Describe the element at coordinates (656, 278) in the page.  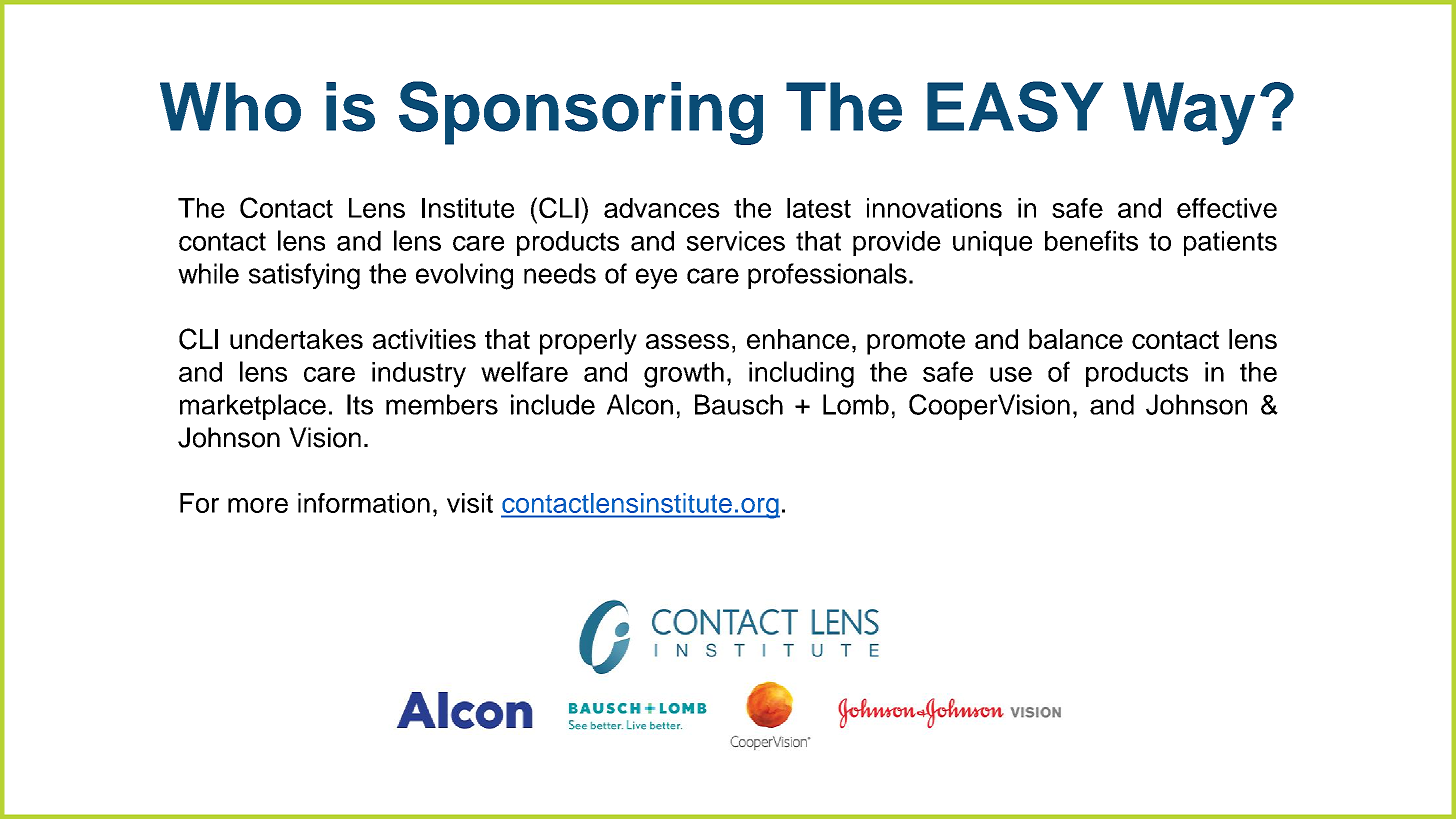
I see `eye` at that location.
